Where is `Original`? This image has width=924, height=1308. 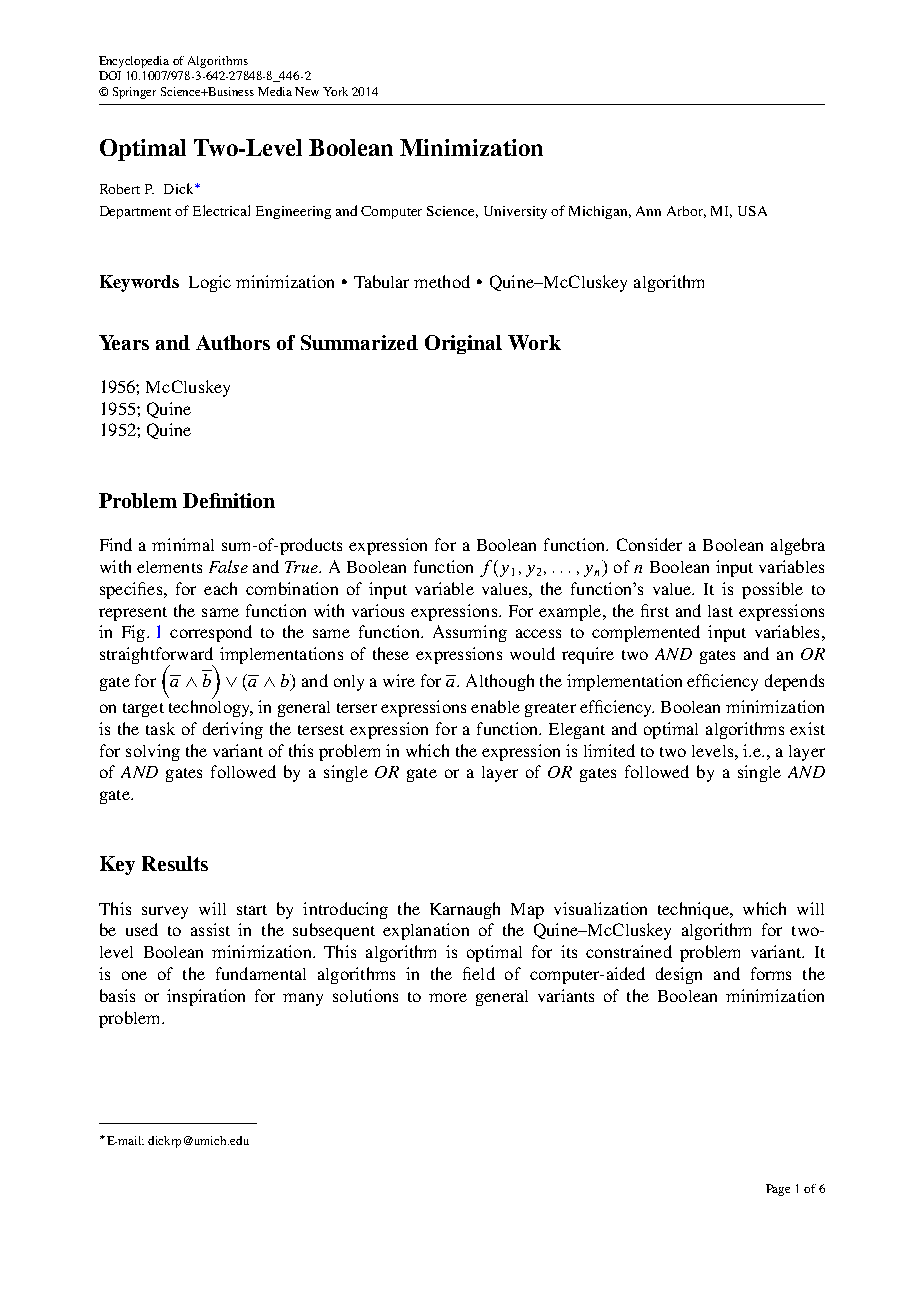
Original is located at coordinates (463, 344).
